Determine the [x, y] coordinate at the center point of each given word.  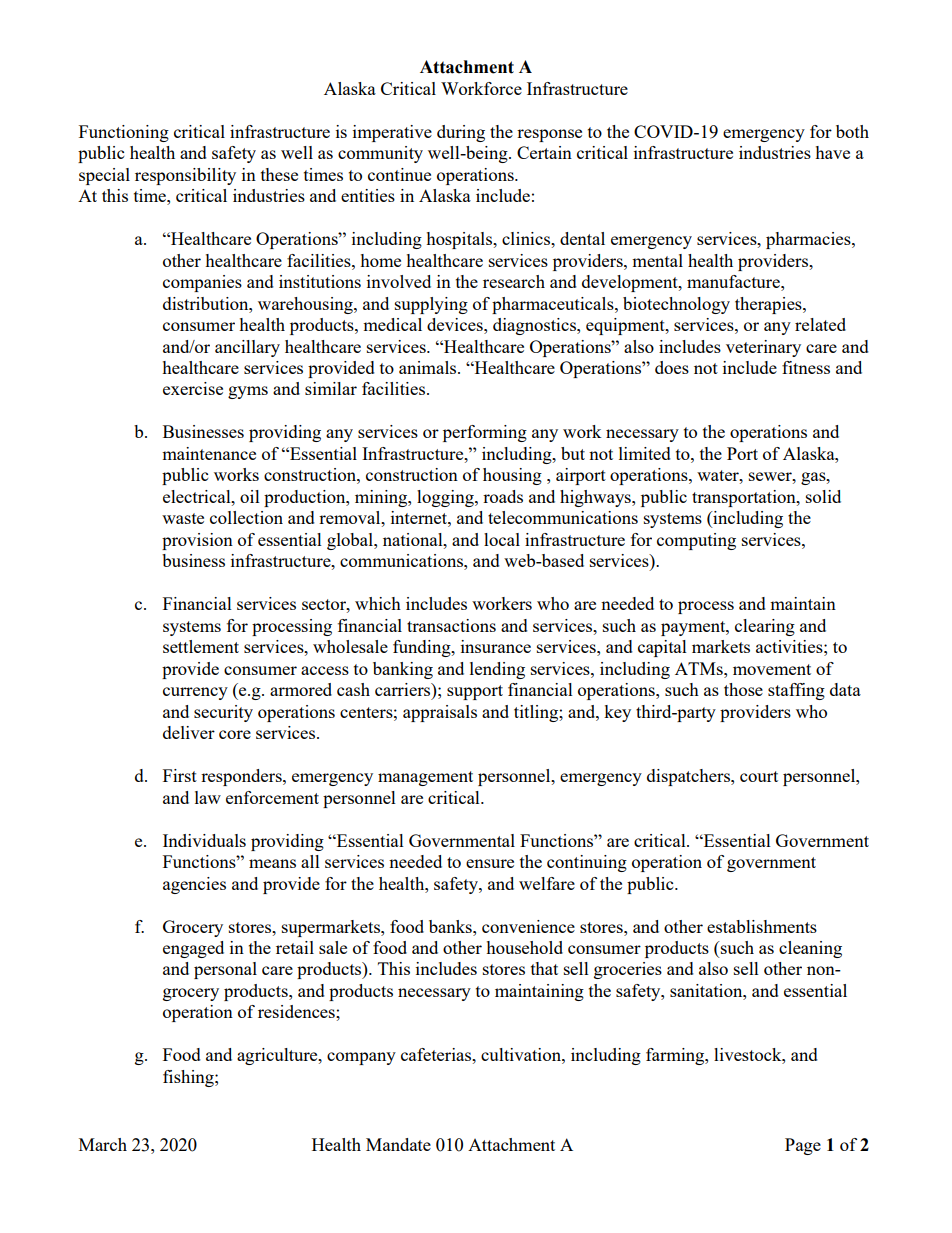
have [832, 152]
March [103, 1144]
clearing [765, 627]
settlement [201, 646]
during [461, 133]
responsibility [185, 176]
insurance [496, 646]
